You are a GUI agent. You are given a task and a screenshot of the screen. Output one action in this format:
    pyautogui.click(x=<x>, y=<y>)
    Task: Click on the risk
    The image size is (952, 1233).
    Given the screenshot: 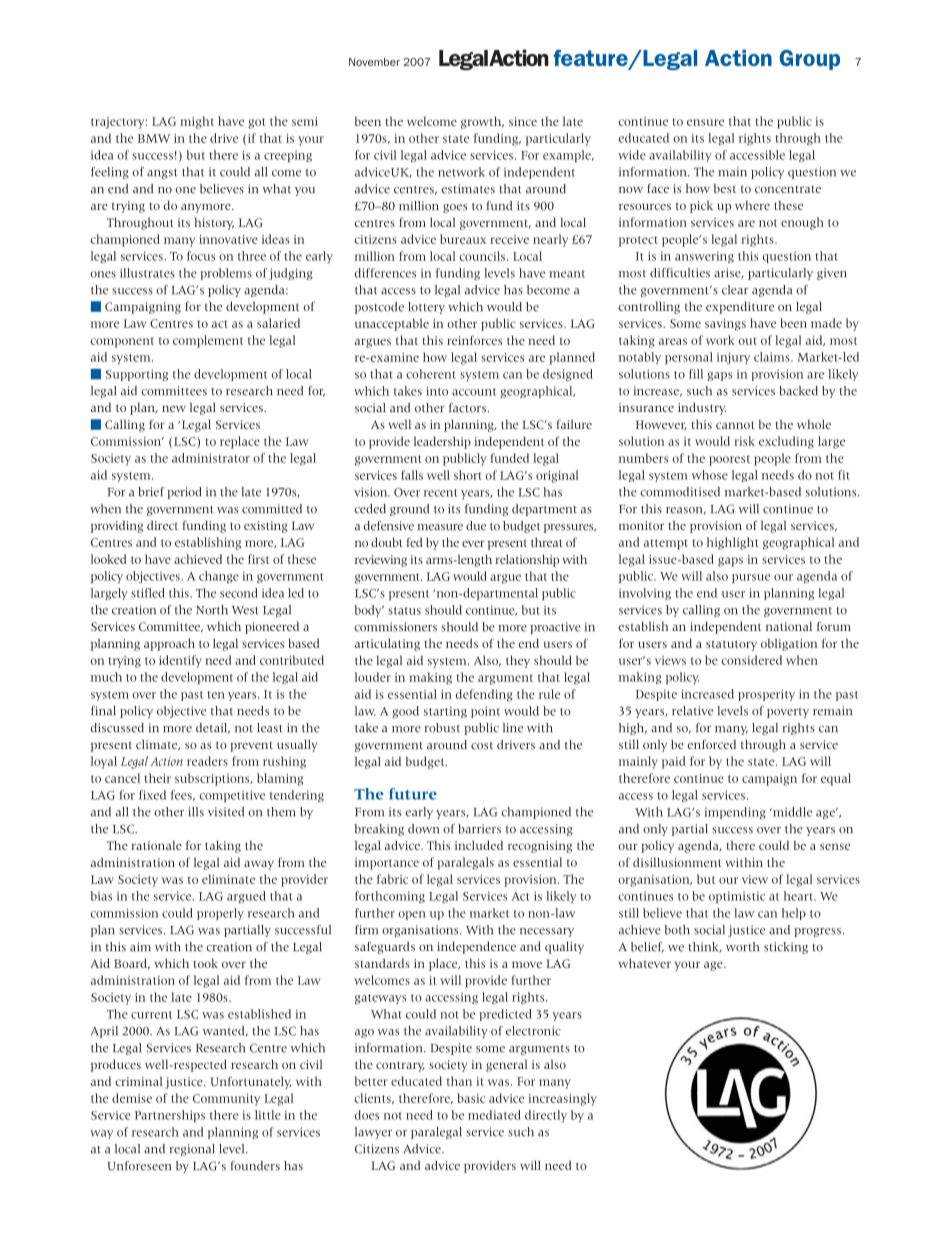 What is the action you would take?
    pyautogui.click(x=744, y=441)
